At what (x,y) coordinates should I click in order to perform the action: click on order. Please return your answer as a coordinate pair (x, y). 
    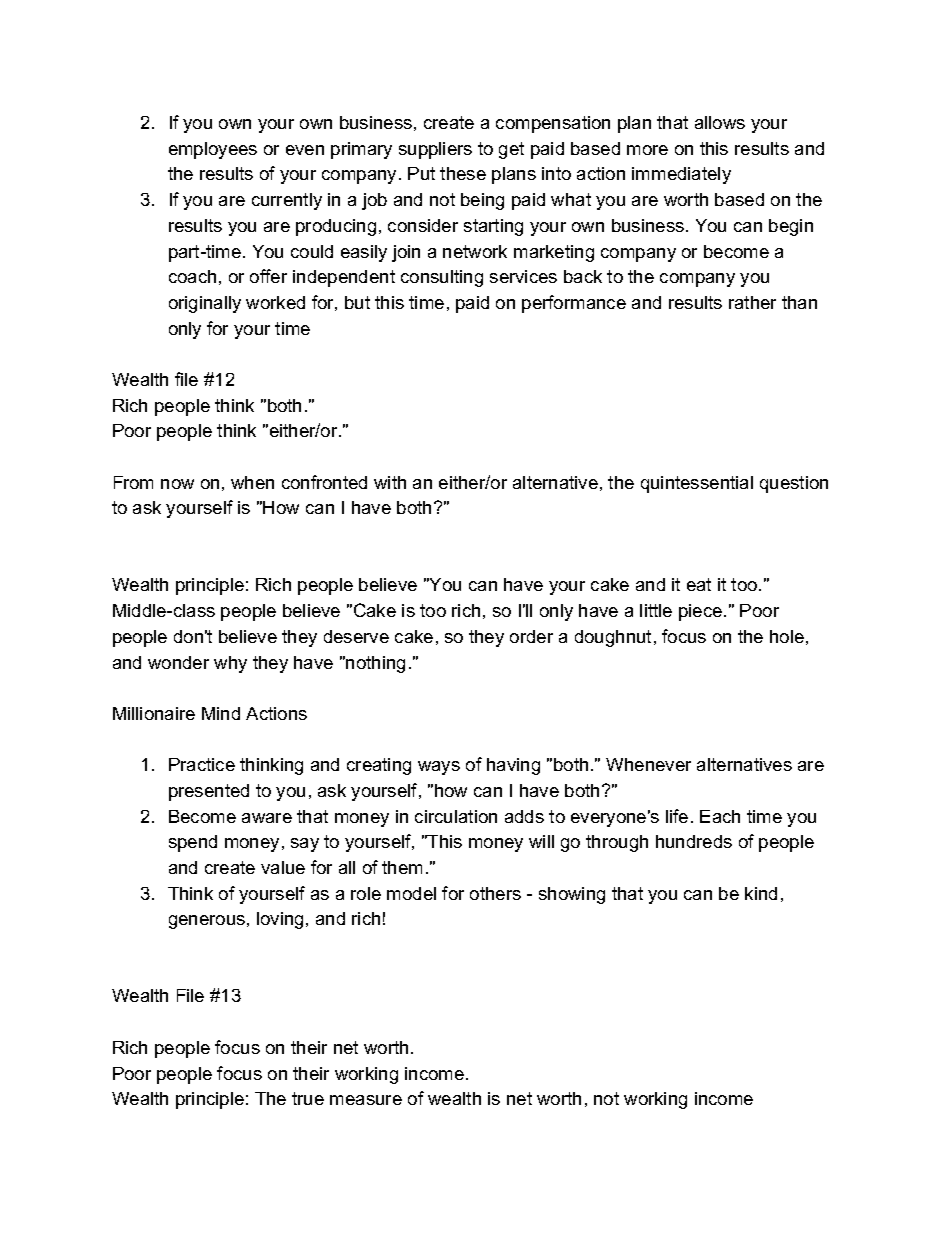
    Looking at the image, I should click on (531, 636).
